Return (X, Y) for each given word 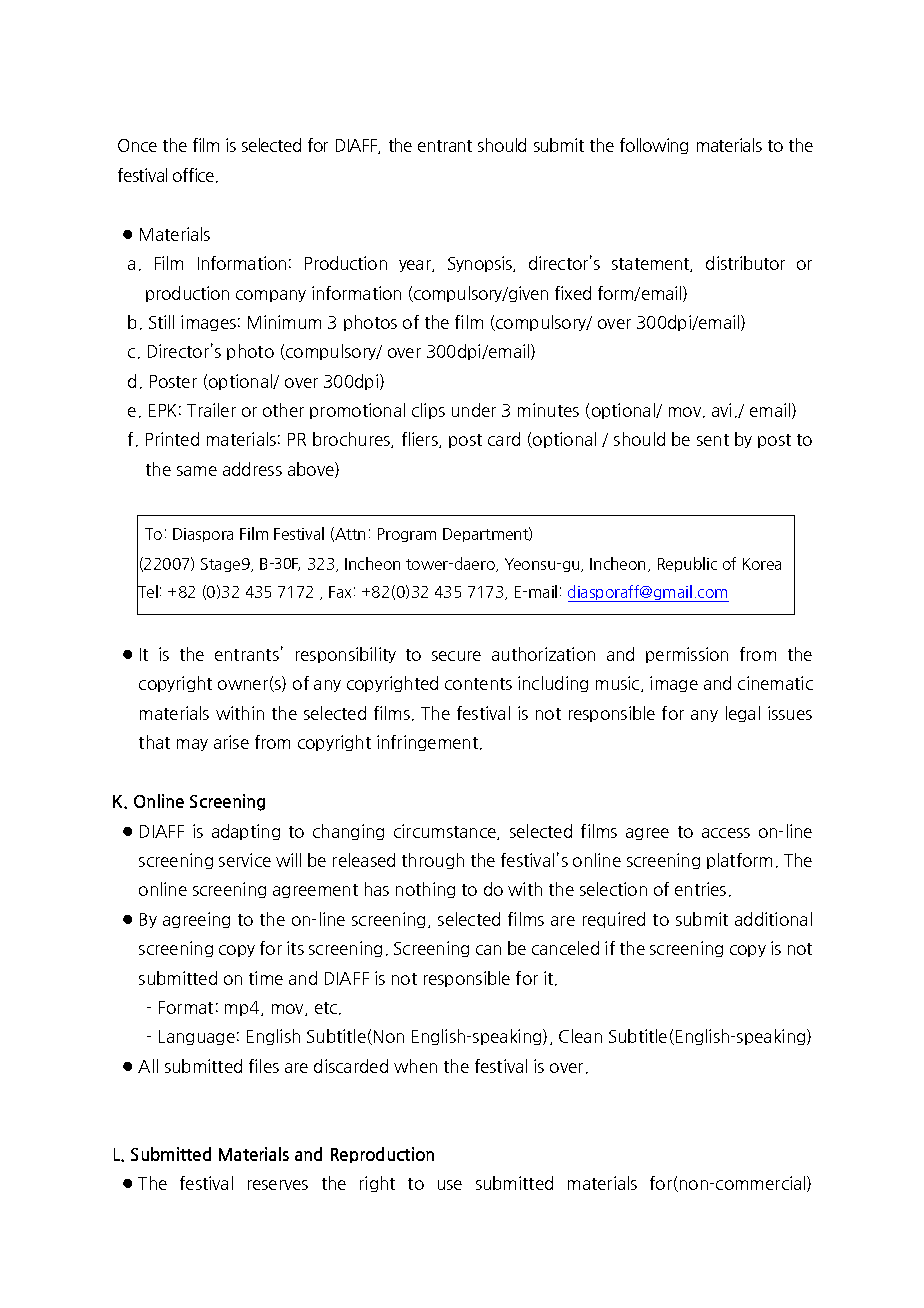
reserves (278, 1185)
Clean (580, 1036)
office (195, 175)
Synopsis (481, 264)
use (450, 1185)
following (654, 146)
